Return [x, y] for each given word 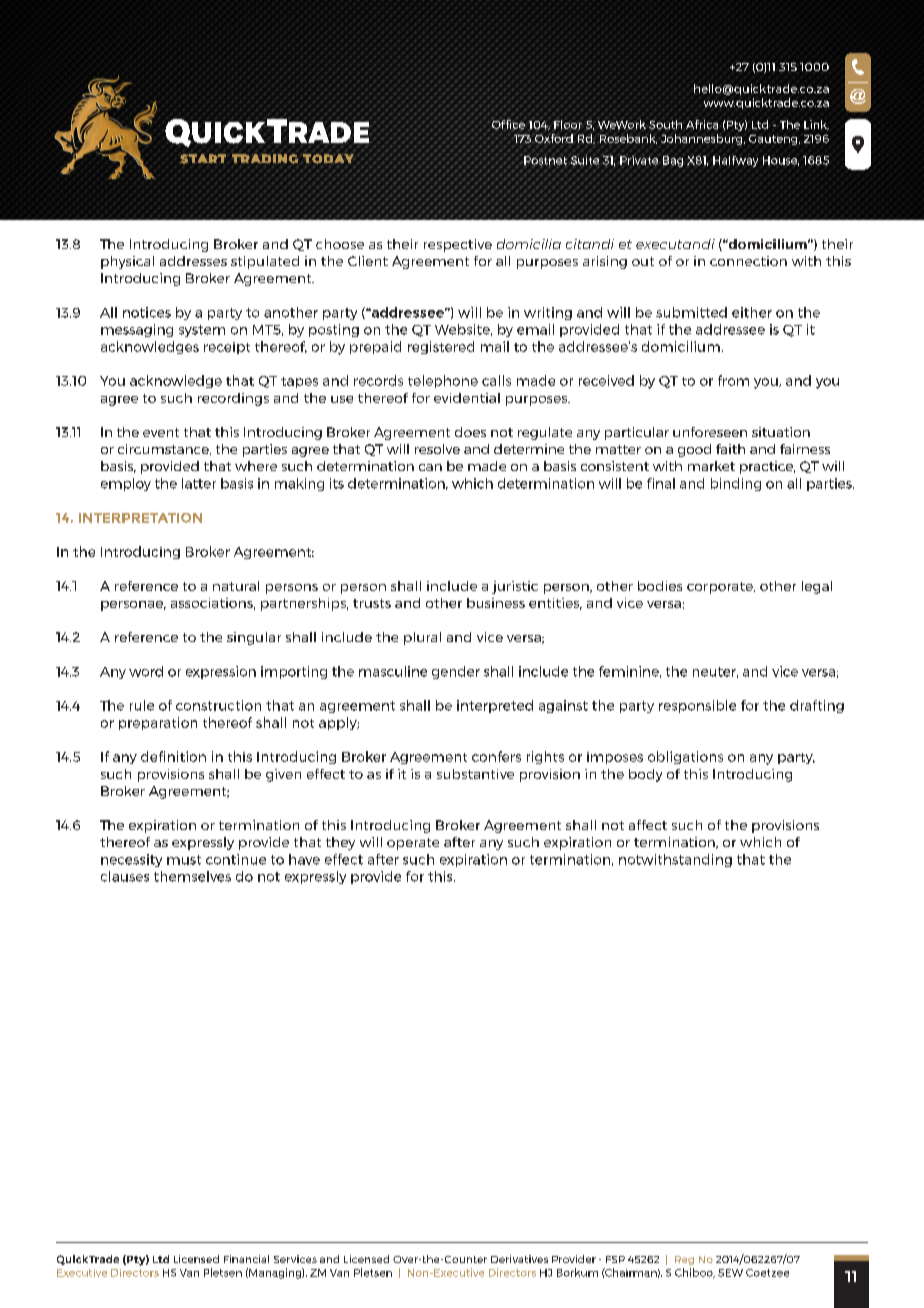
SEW [730, 1273]
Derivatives [519, 1259]
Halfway [735, 161]
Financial [246, 1259]
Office [509, 124]
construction [218, 705]
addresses [193, 261]
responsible [697, 706]
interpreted [495, 706]
